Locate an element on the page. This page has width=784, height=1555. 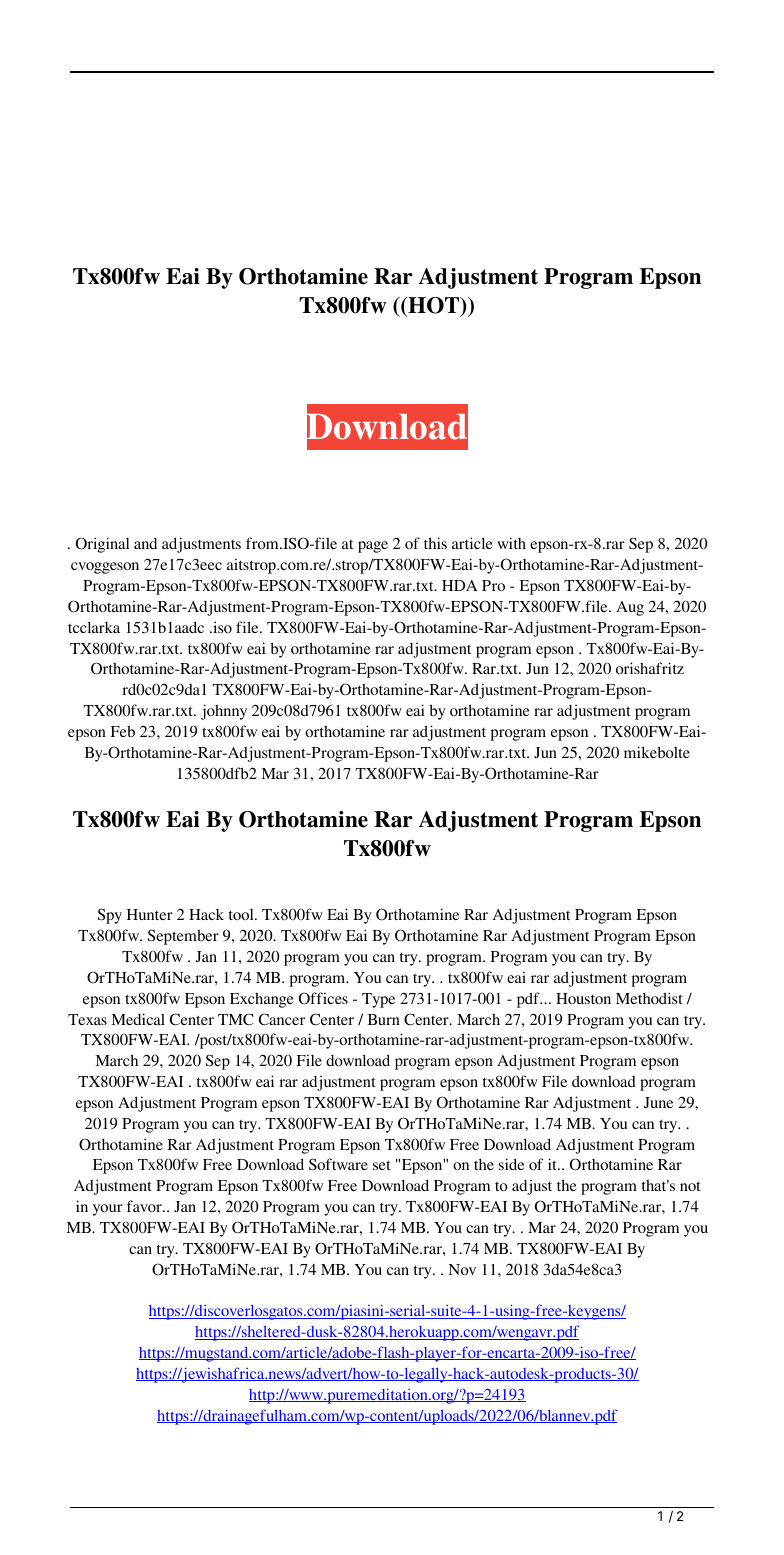
Feb is located at coordinates (123, 731).
